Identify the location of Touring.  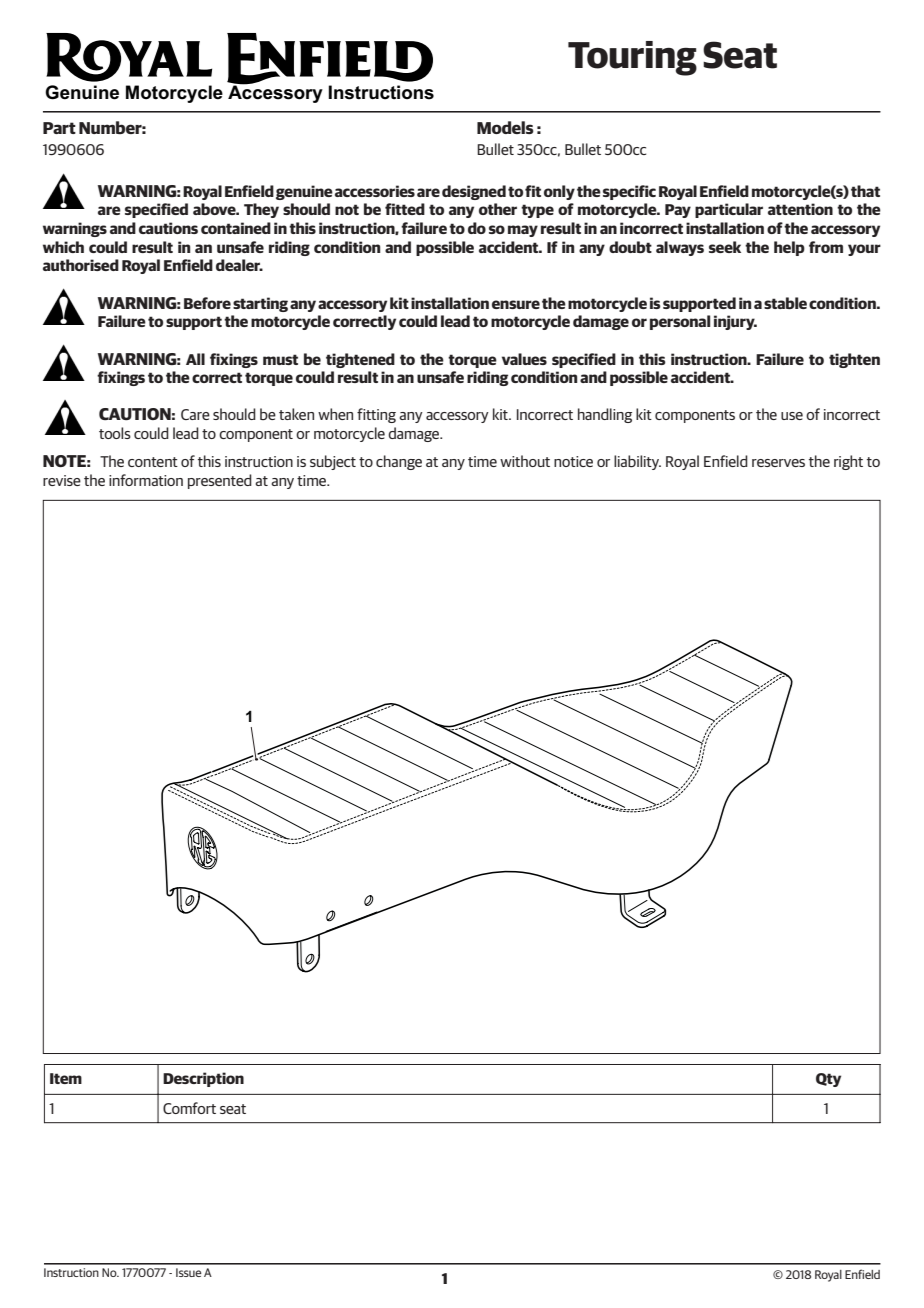
(632, 58).
